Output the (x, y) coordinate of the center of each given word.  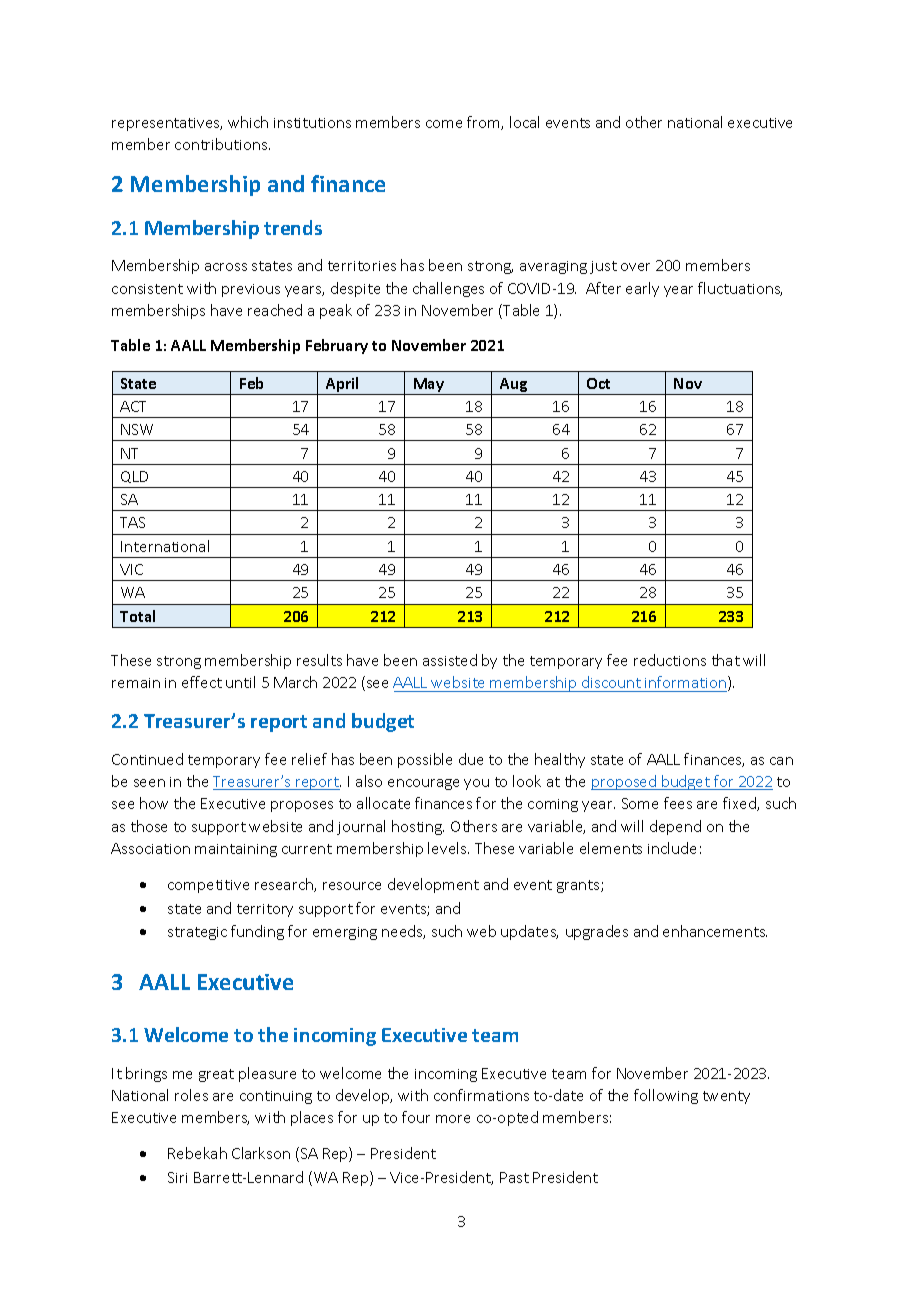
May (429, 386)
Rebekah (197, 1153)
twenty (726, 1097)
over (635, 267)
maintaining (236, 850)
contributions (222, 144)
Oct (598, 383)
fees (678, 803)
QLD (134, 477)
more (453, 1119)
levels (448, 848)
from (484, 123)
